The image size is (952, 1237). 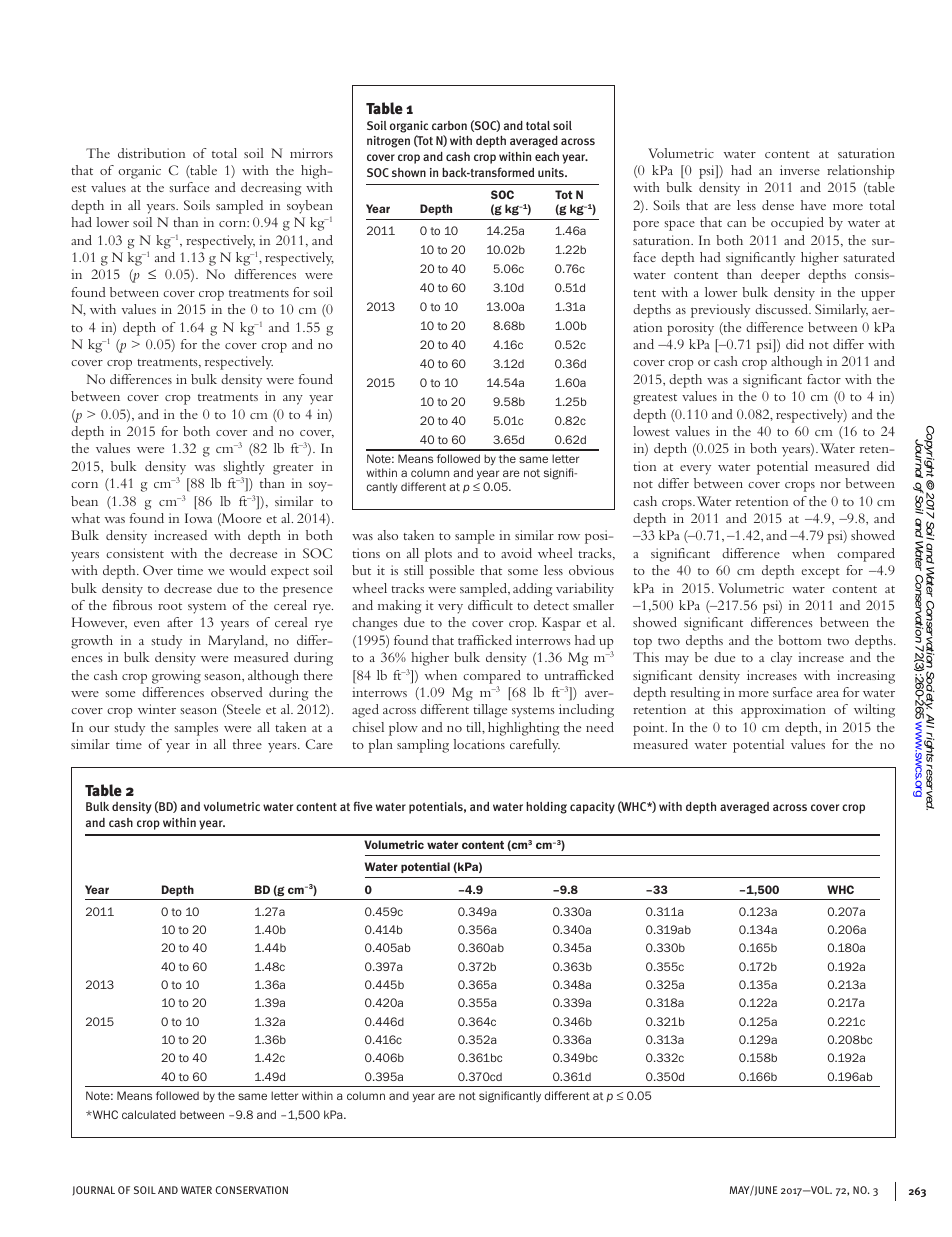 I want to click on capacity, so click(x=592, y=808).
